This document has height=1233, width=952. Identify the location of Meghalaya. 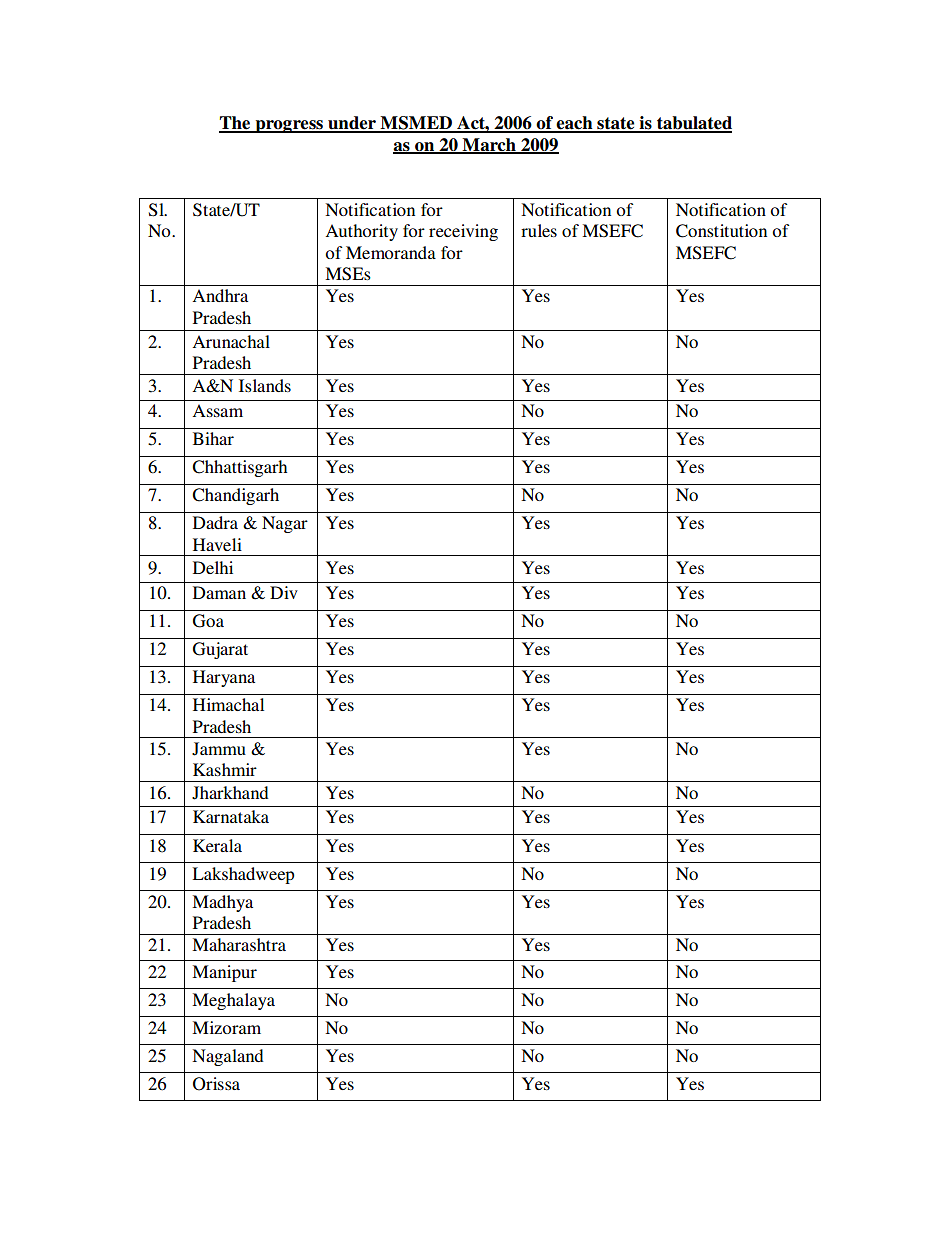
(233, 1001).
